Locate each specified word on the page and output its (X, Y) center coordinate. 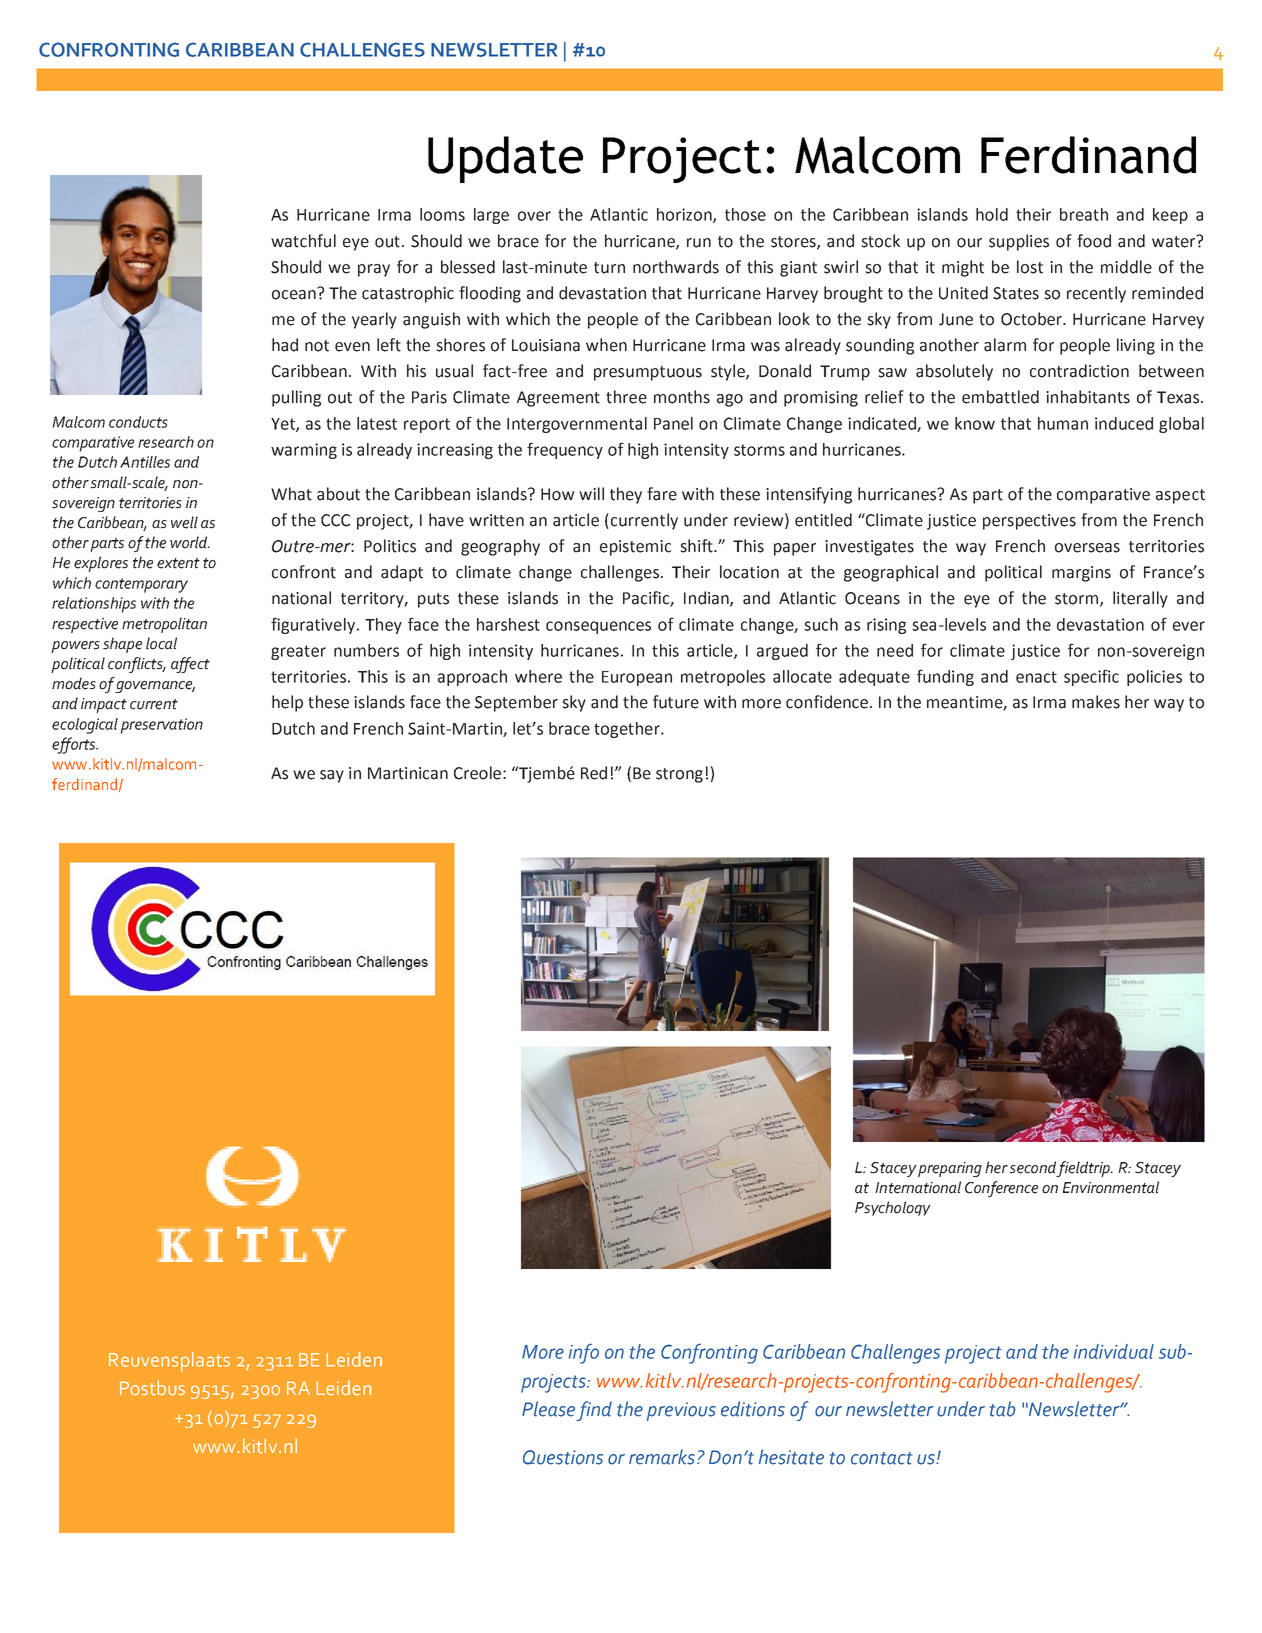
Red (594, 773)
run (699, 243)
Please (548, 1409)
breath (1084, 214)
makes (1096, 702)
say (332, 776)
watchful (303, 241)
